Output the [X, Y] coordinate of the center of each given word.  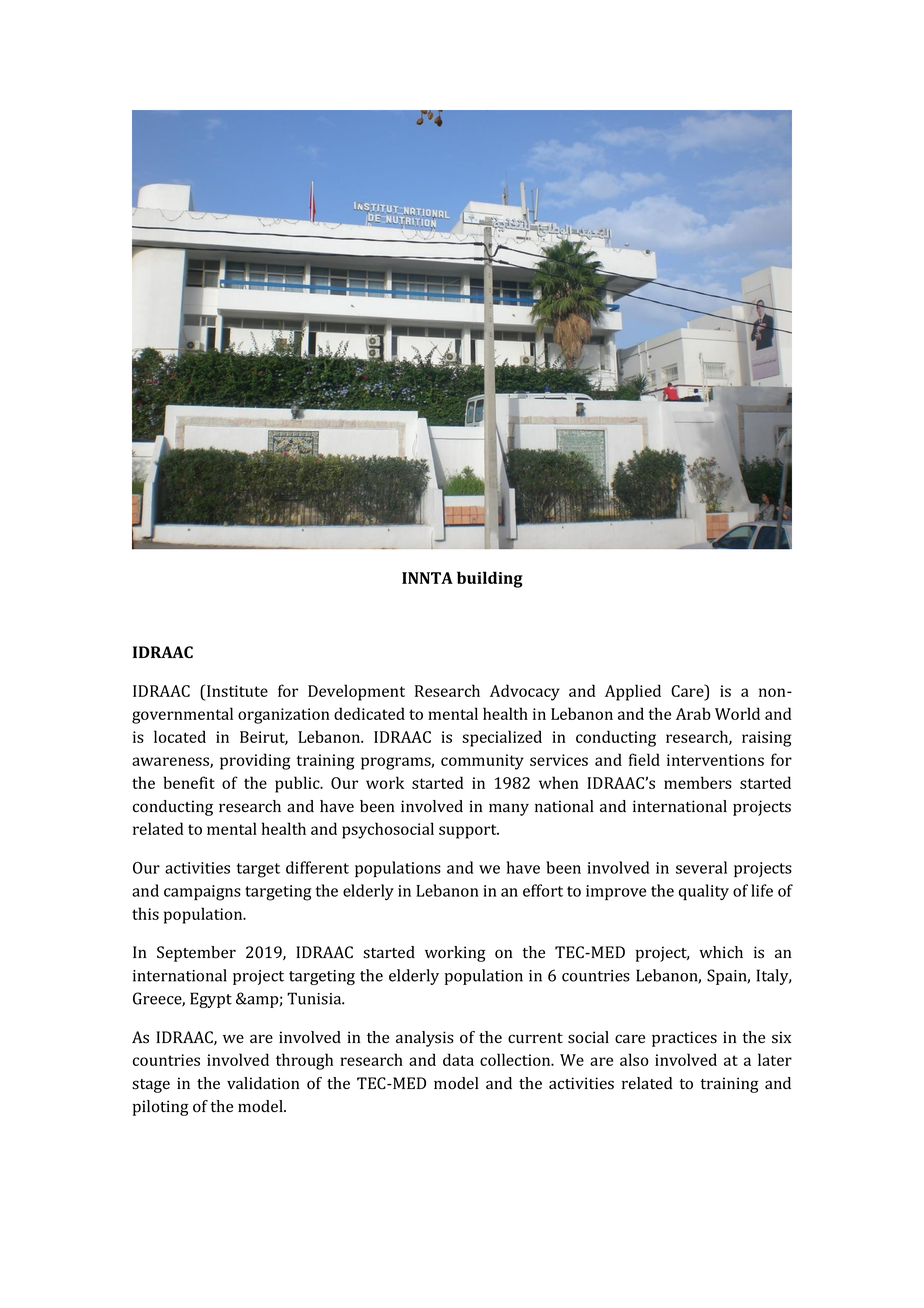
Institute [236, 691]
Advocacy [525, 692]
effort [543, 890]
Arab [693, 713]
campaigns [202, 893]
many [509, 809]
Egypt [211, 1000]
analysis [425, 1039]
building [490, 579]
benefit [189, 782]
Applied [633, 692]
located [180, 736]
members [698, 782]
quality [704, 892]
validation [263, 1083]
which [721, 952]
